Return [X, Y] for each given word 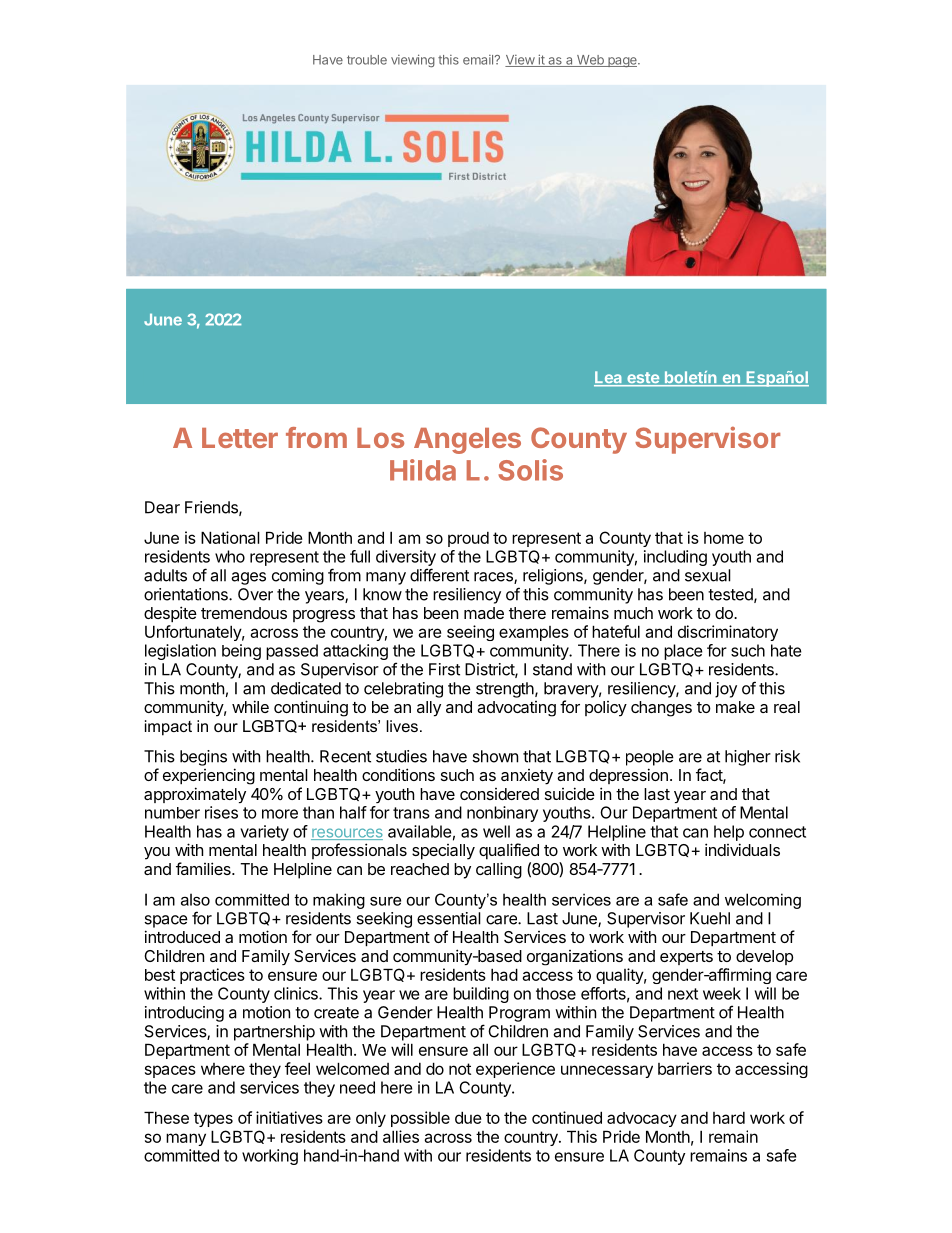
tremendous [244, 613]
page [622, 62]
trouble [367, 60]
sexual [708, 575]
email [479, 60]
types [213, 1119]
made [484, 613]
